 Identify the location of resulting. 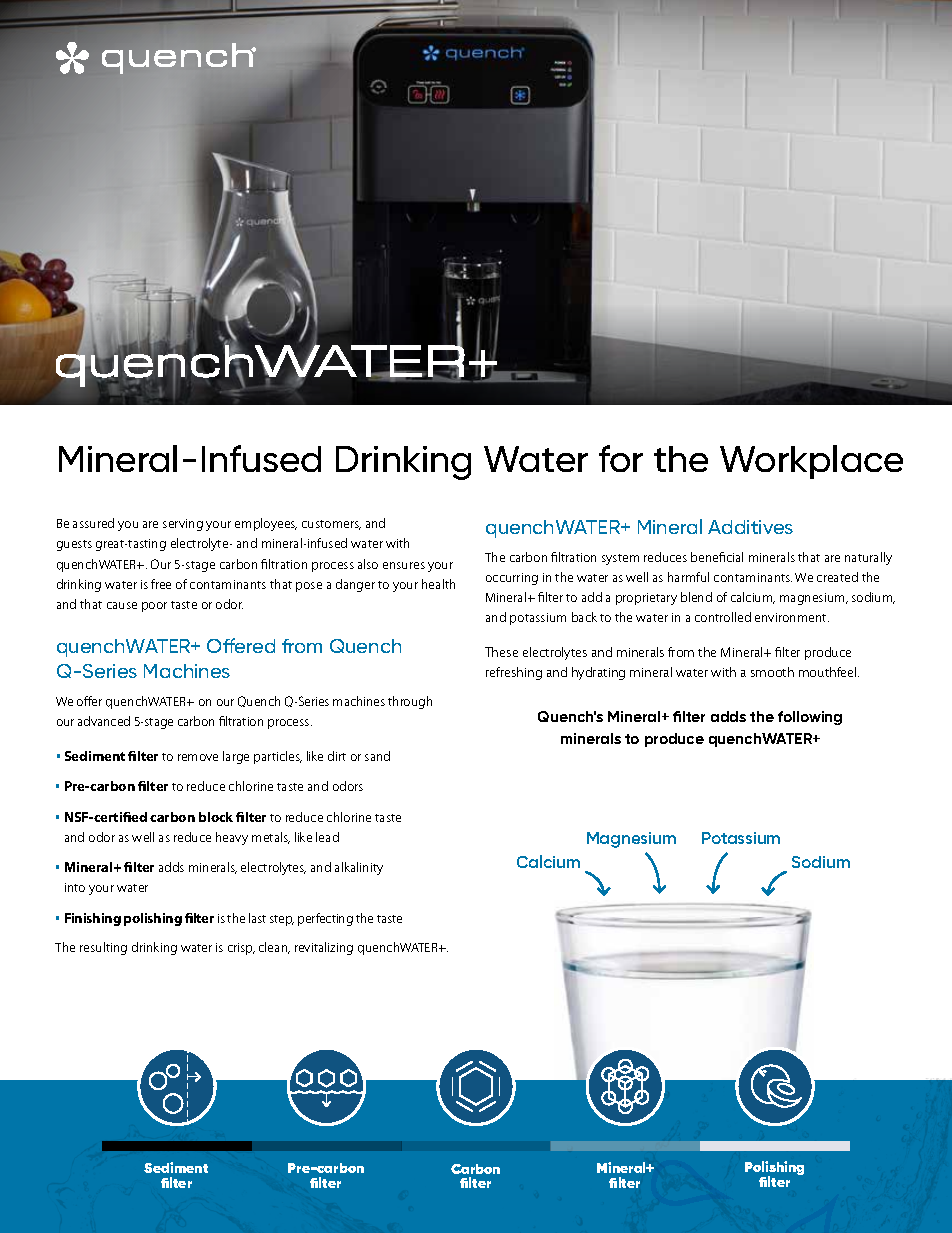
(103, 948).
